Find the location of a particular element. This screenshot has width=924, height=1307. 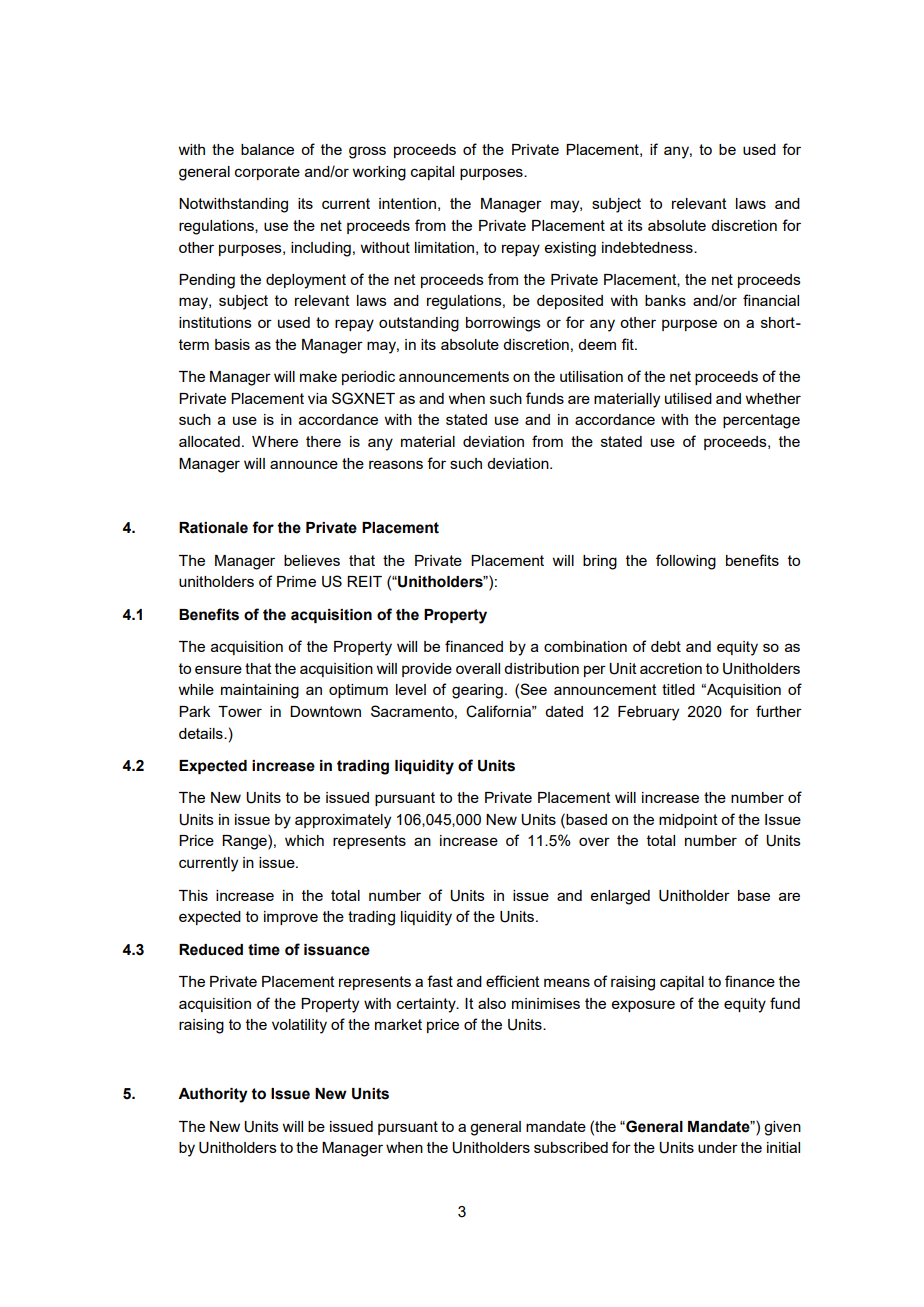

reasons is located at coordinates (396, 464).
